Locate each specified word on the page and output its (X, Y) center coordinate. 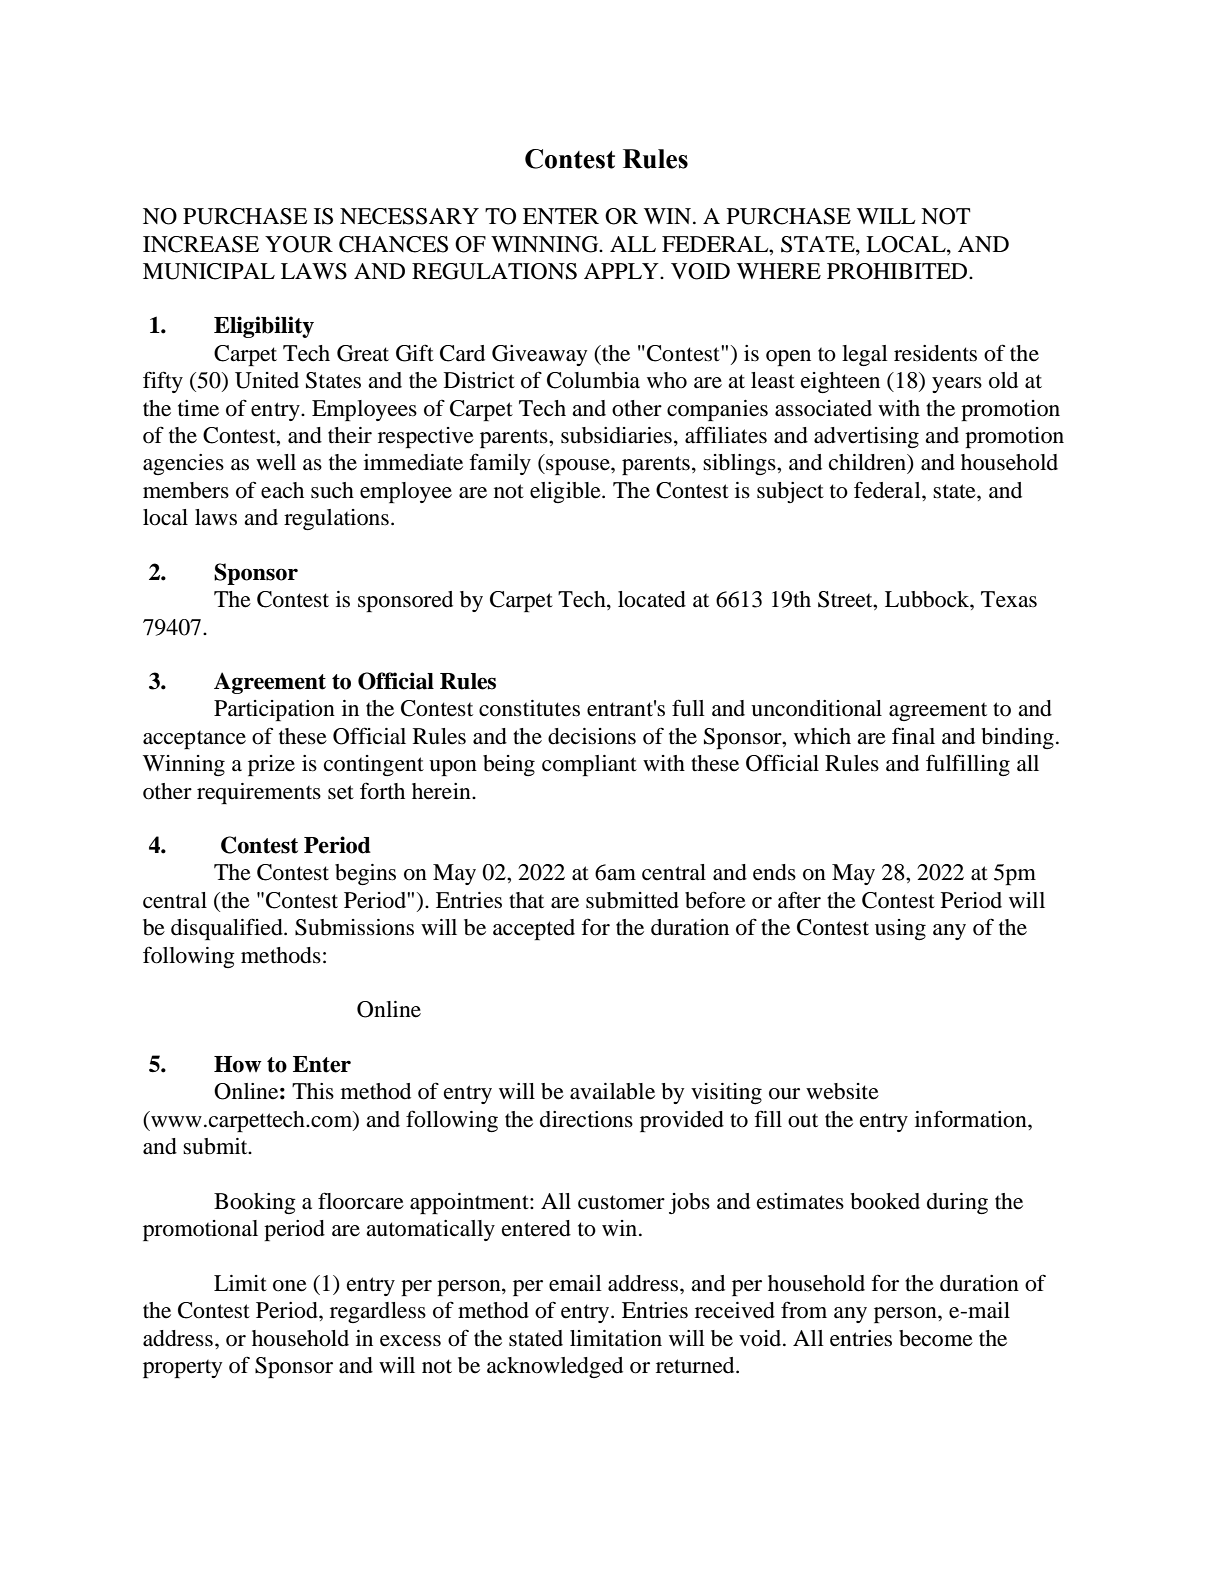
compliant (589, 765)
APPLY (622, 271)
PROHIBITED (898, 271)
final (913, 735)
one (290, 1286)
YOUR (299, 244)
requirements (259, 793)
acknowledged (555, 1367)
